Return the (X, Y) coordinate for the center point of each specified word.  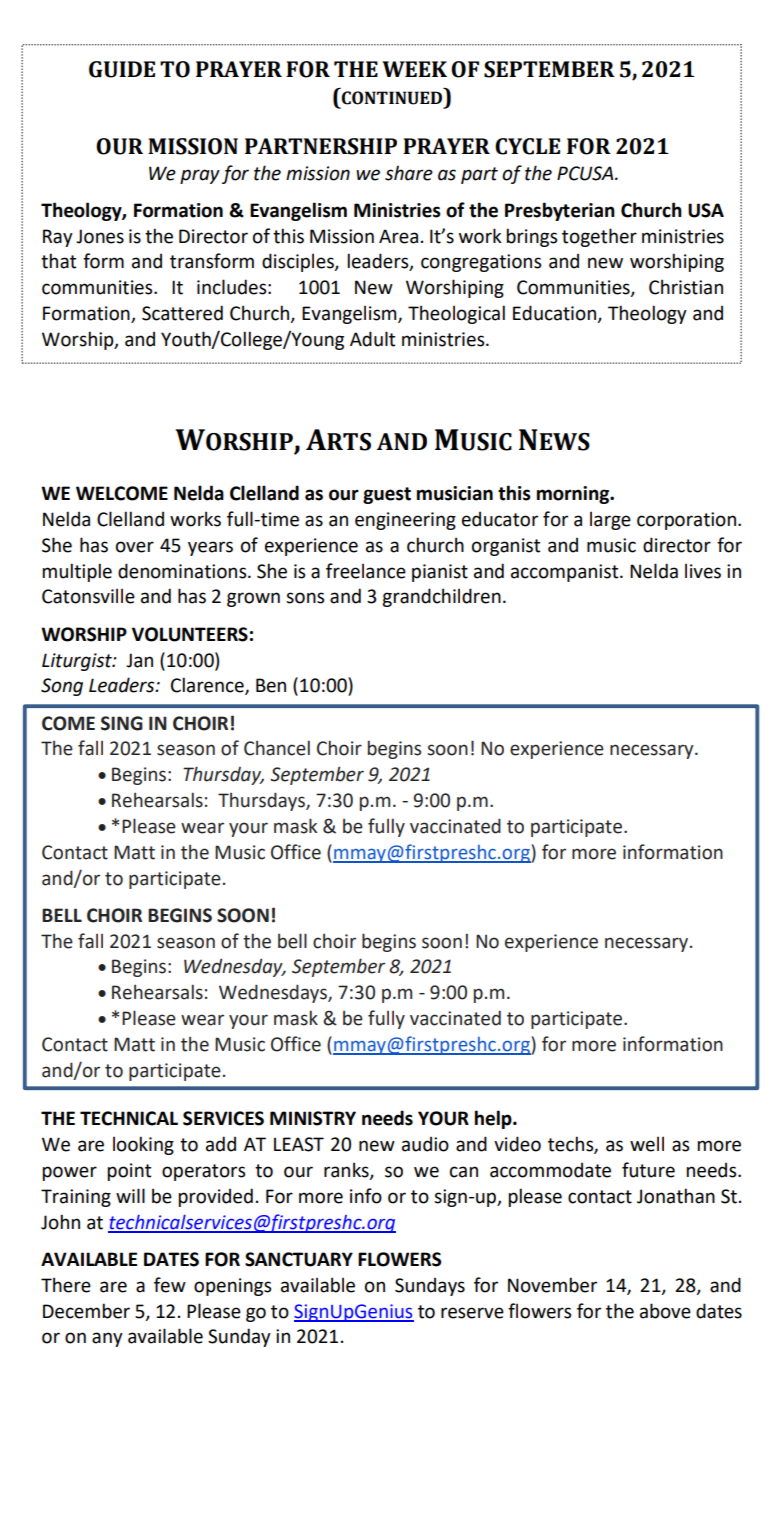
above (665, 1311)
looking (143, 1145)
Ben (271, 685)
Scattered (182, 313)
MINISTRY (313, 1118)
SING (122, 723)
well (647, 1144)
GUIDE (122, 69)
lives (703, 571)
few (170, 1285)
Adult (372, 339)
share (409, 173)
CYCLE (527, 146)
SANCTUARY (299, 1259)
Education (556, 314)
